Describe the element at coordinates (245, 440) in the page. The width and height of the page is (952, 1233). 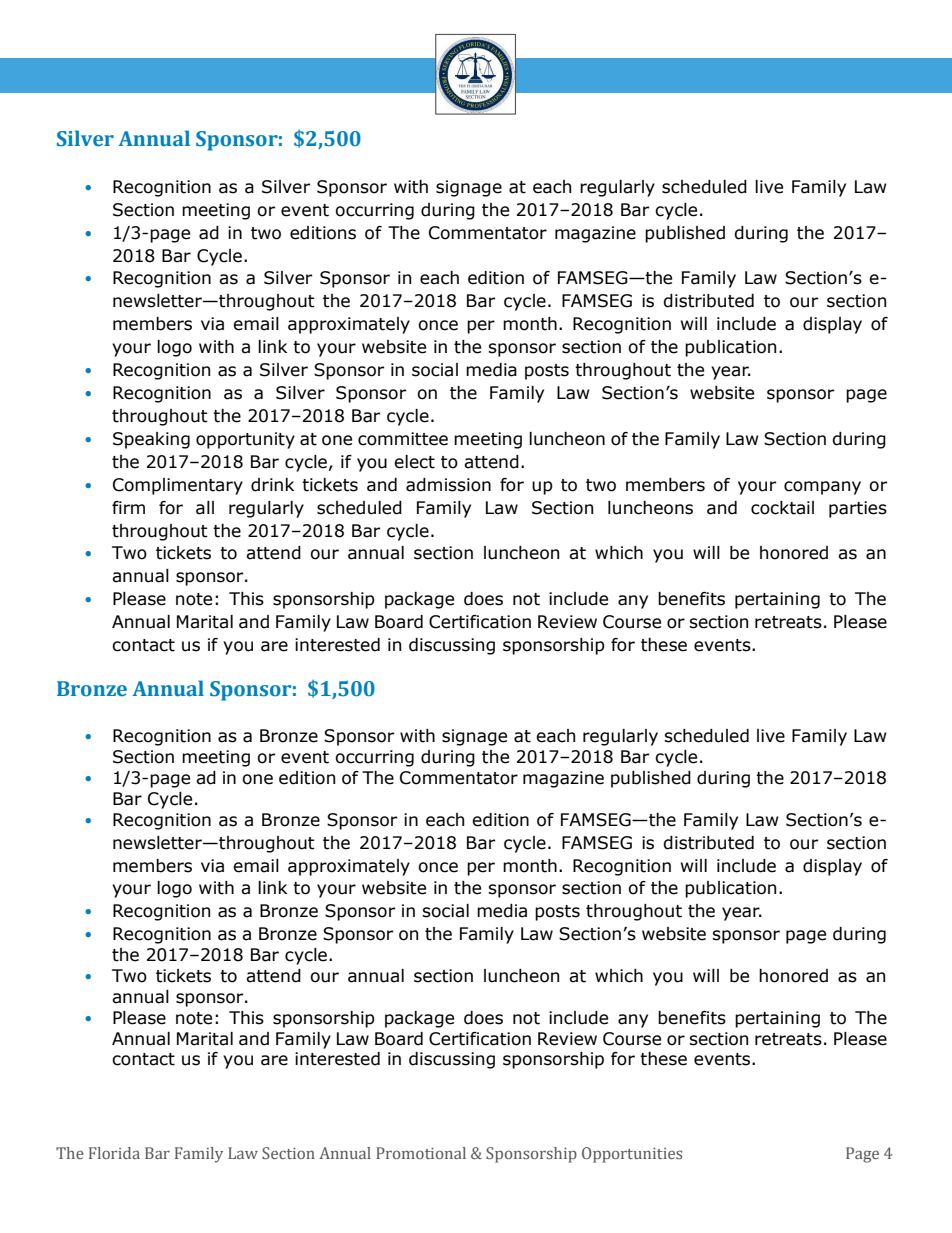
I see `opportunity` at that location.
